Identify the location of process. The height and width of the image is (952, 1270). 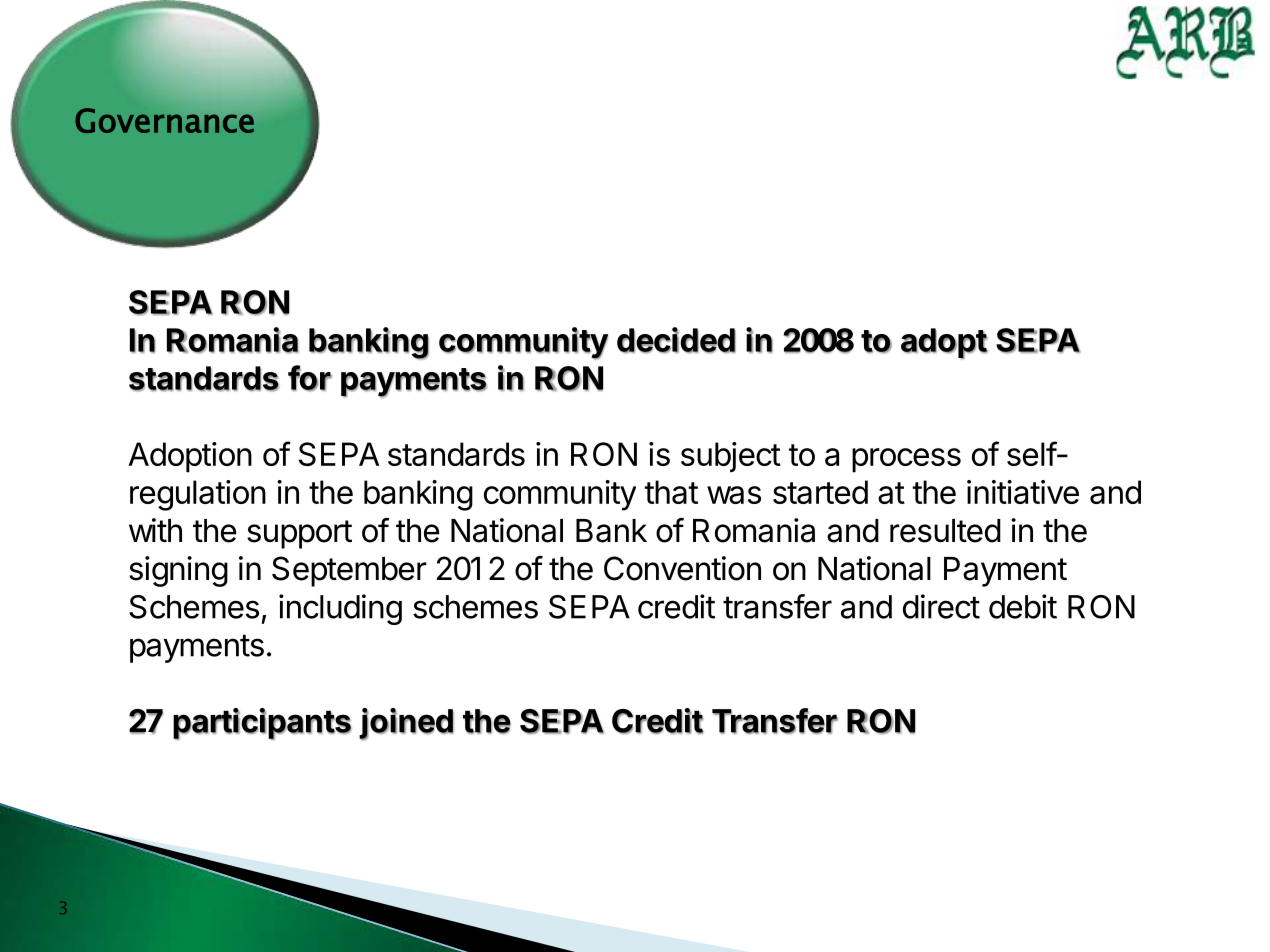
(906, 460).
